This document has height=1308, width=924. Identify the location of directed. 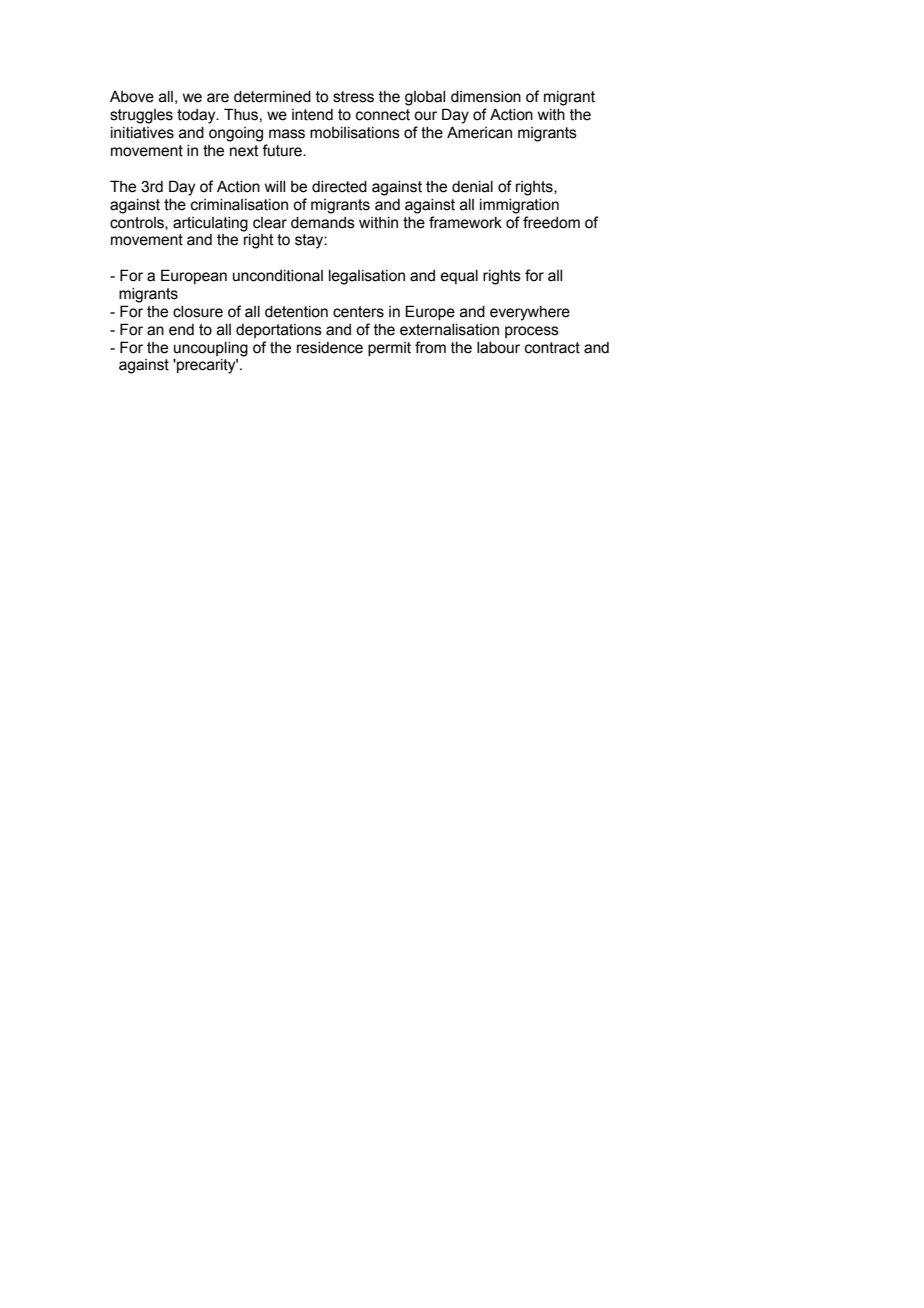
(339, 187).
